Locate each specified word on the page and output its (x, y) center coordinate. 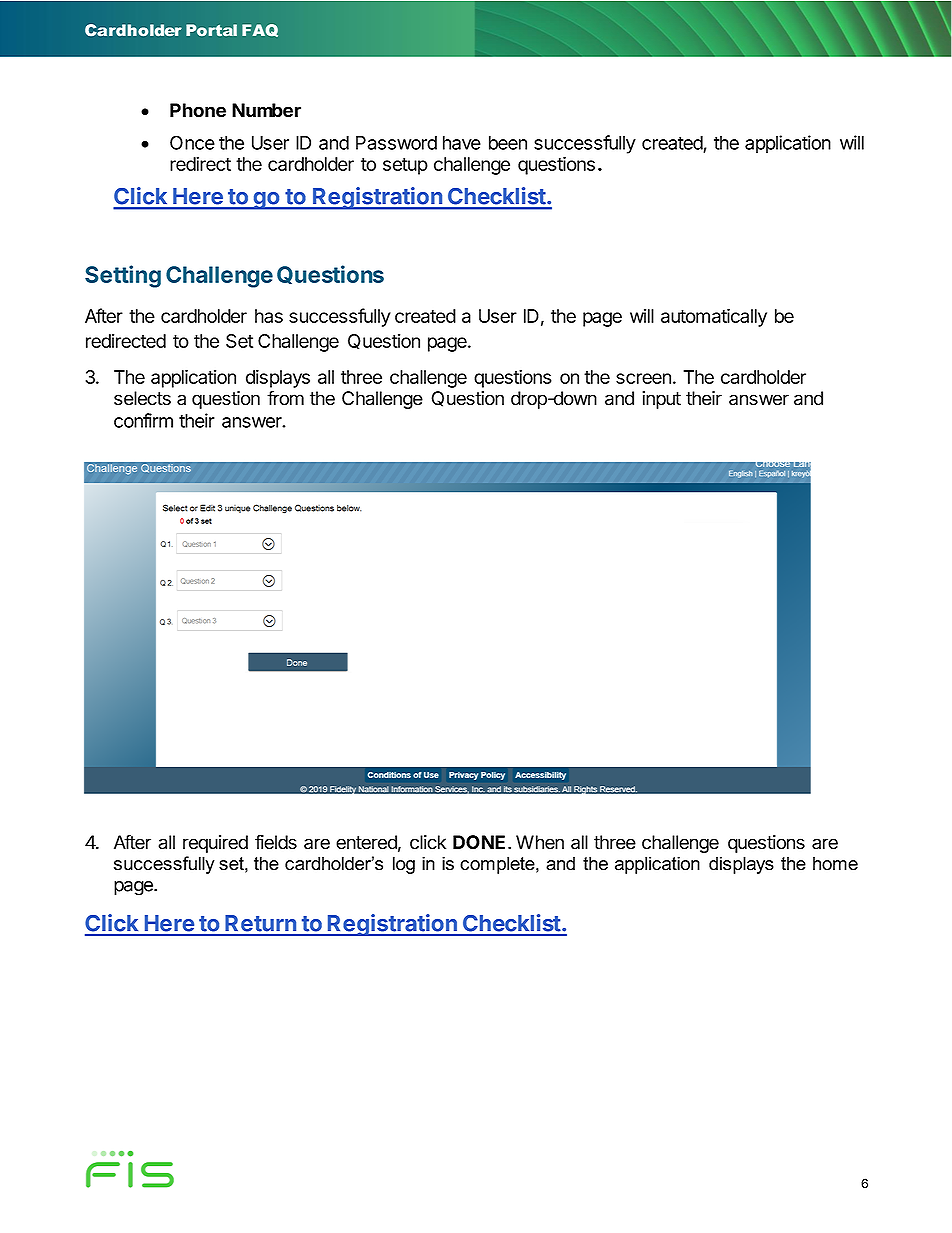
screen (643, 378)
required (215, 844)
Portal (211, 30)
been (508, 143)
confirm (143, 420)
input (661, 400)
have (462, 143)
